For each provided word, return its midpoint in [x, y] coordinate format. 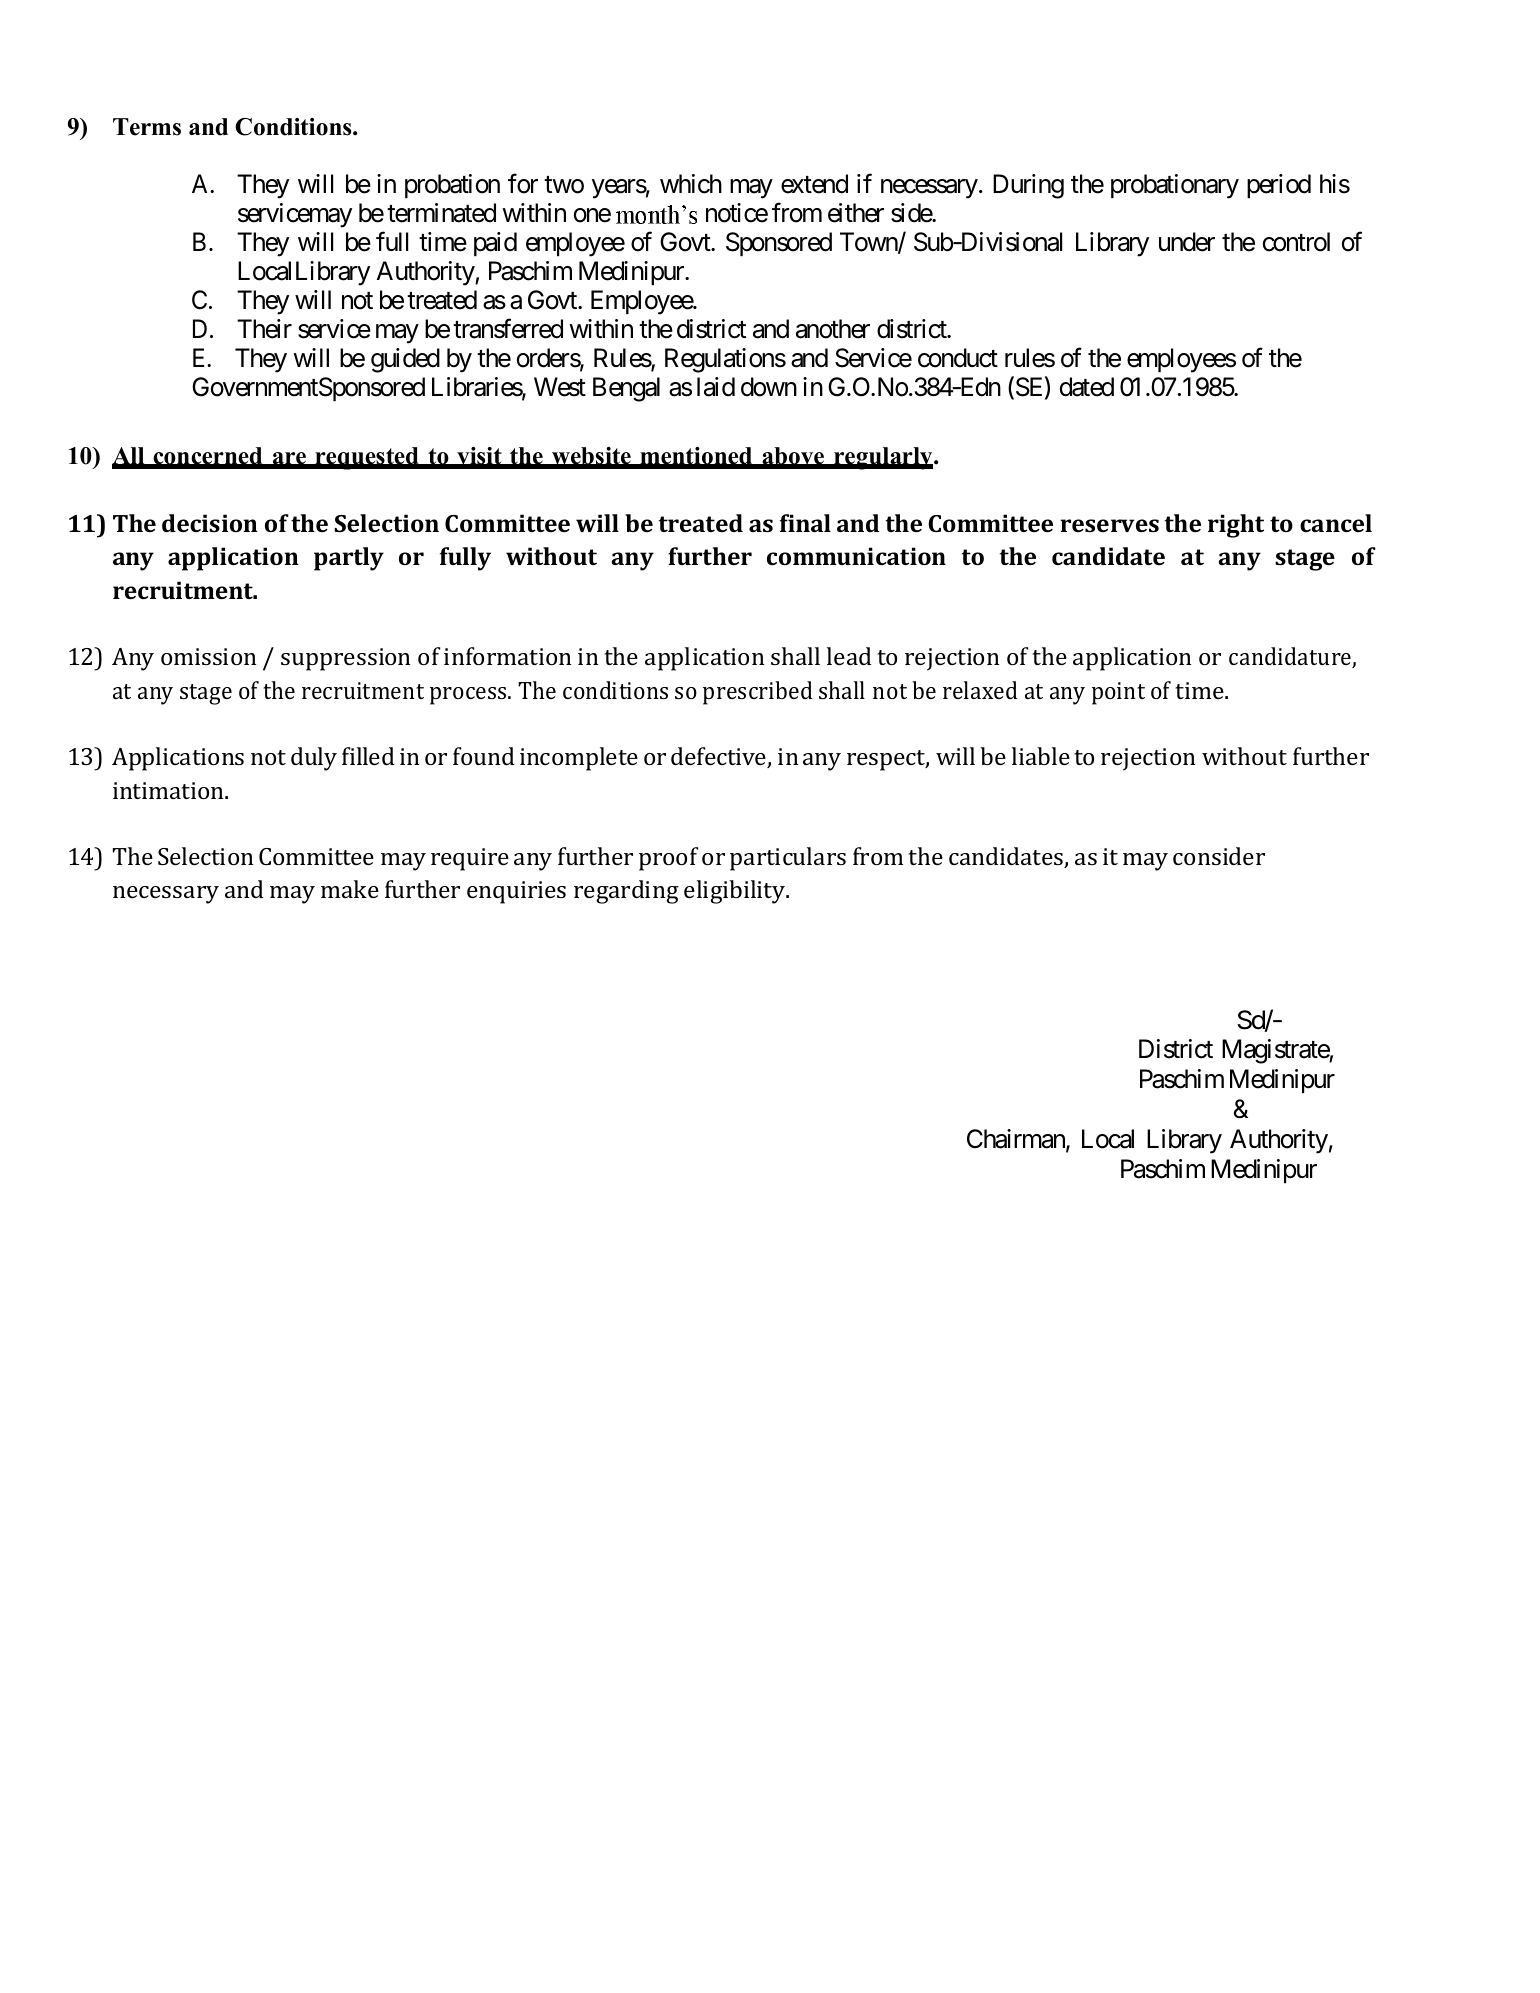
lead [849, 656]
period [1279, 186]
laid [716, 387]
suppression [345, 659]
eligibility [736, 892]
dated [1087, 387]
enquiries [516, 892]
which [691, 184]
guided [405, 360]
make [350, 889]
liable [1041, 756]
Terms [147, 127]
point [1118, 693]
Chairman [1017, 1140]
